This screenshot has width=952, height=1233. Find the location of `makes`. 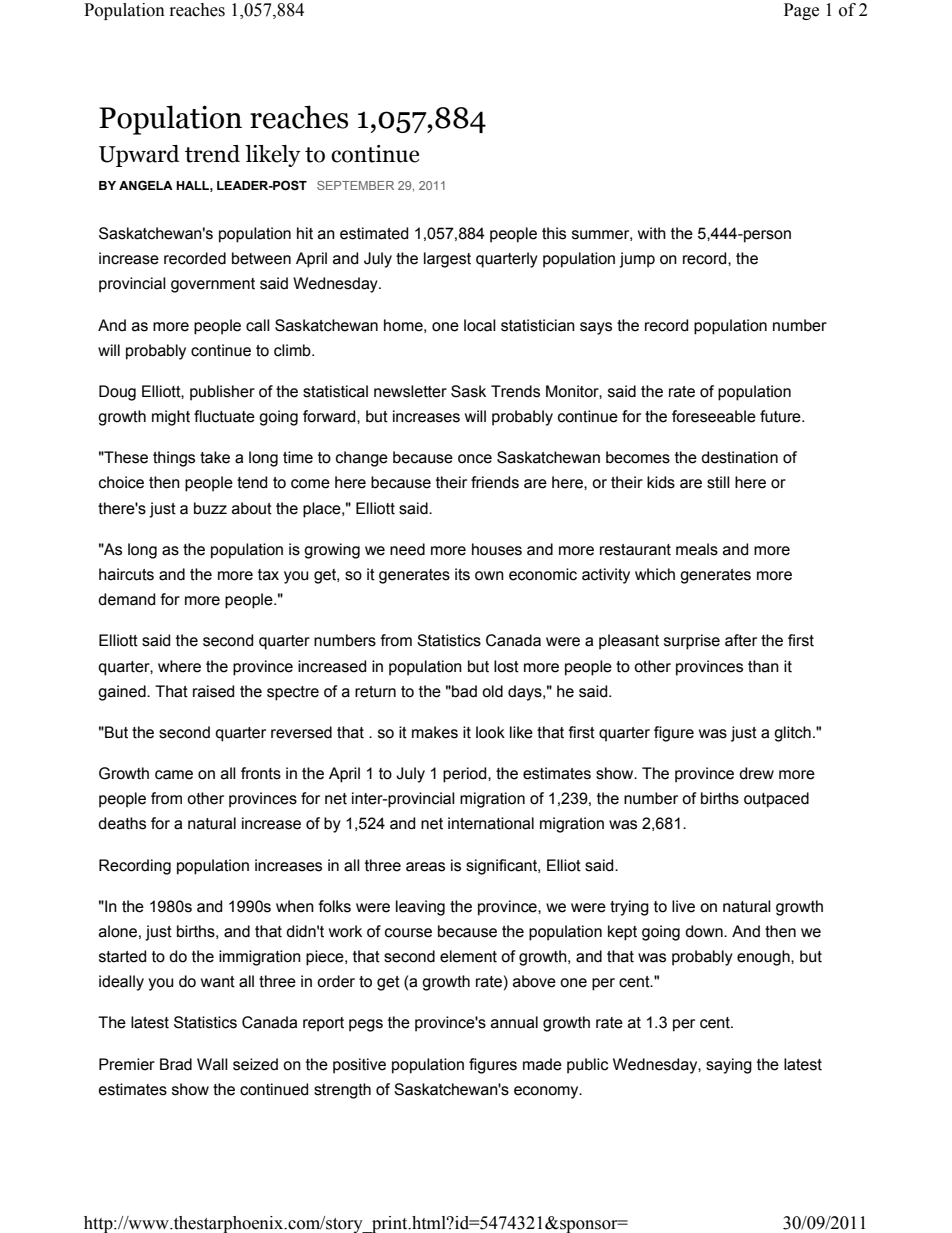

makes is located at coordinates (435, 732).
